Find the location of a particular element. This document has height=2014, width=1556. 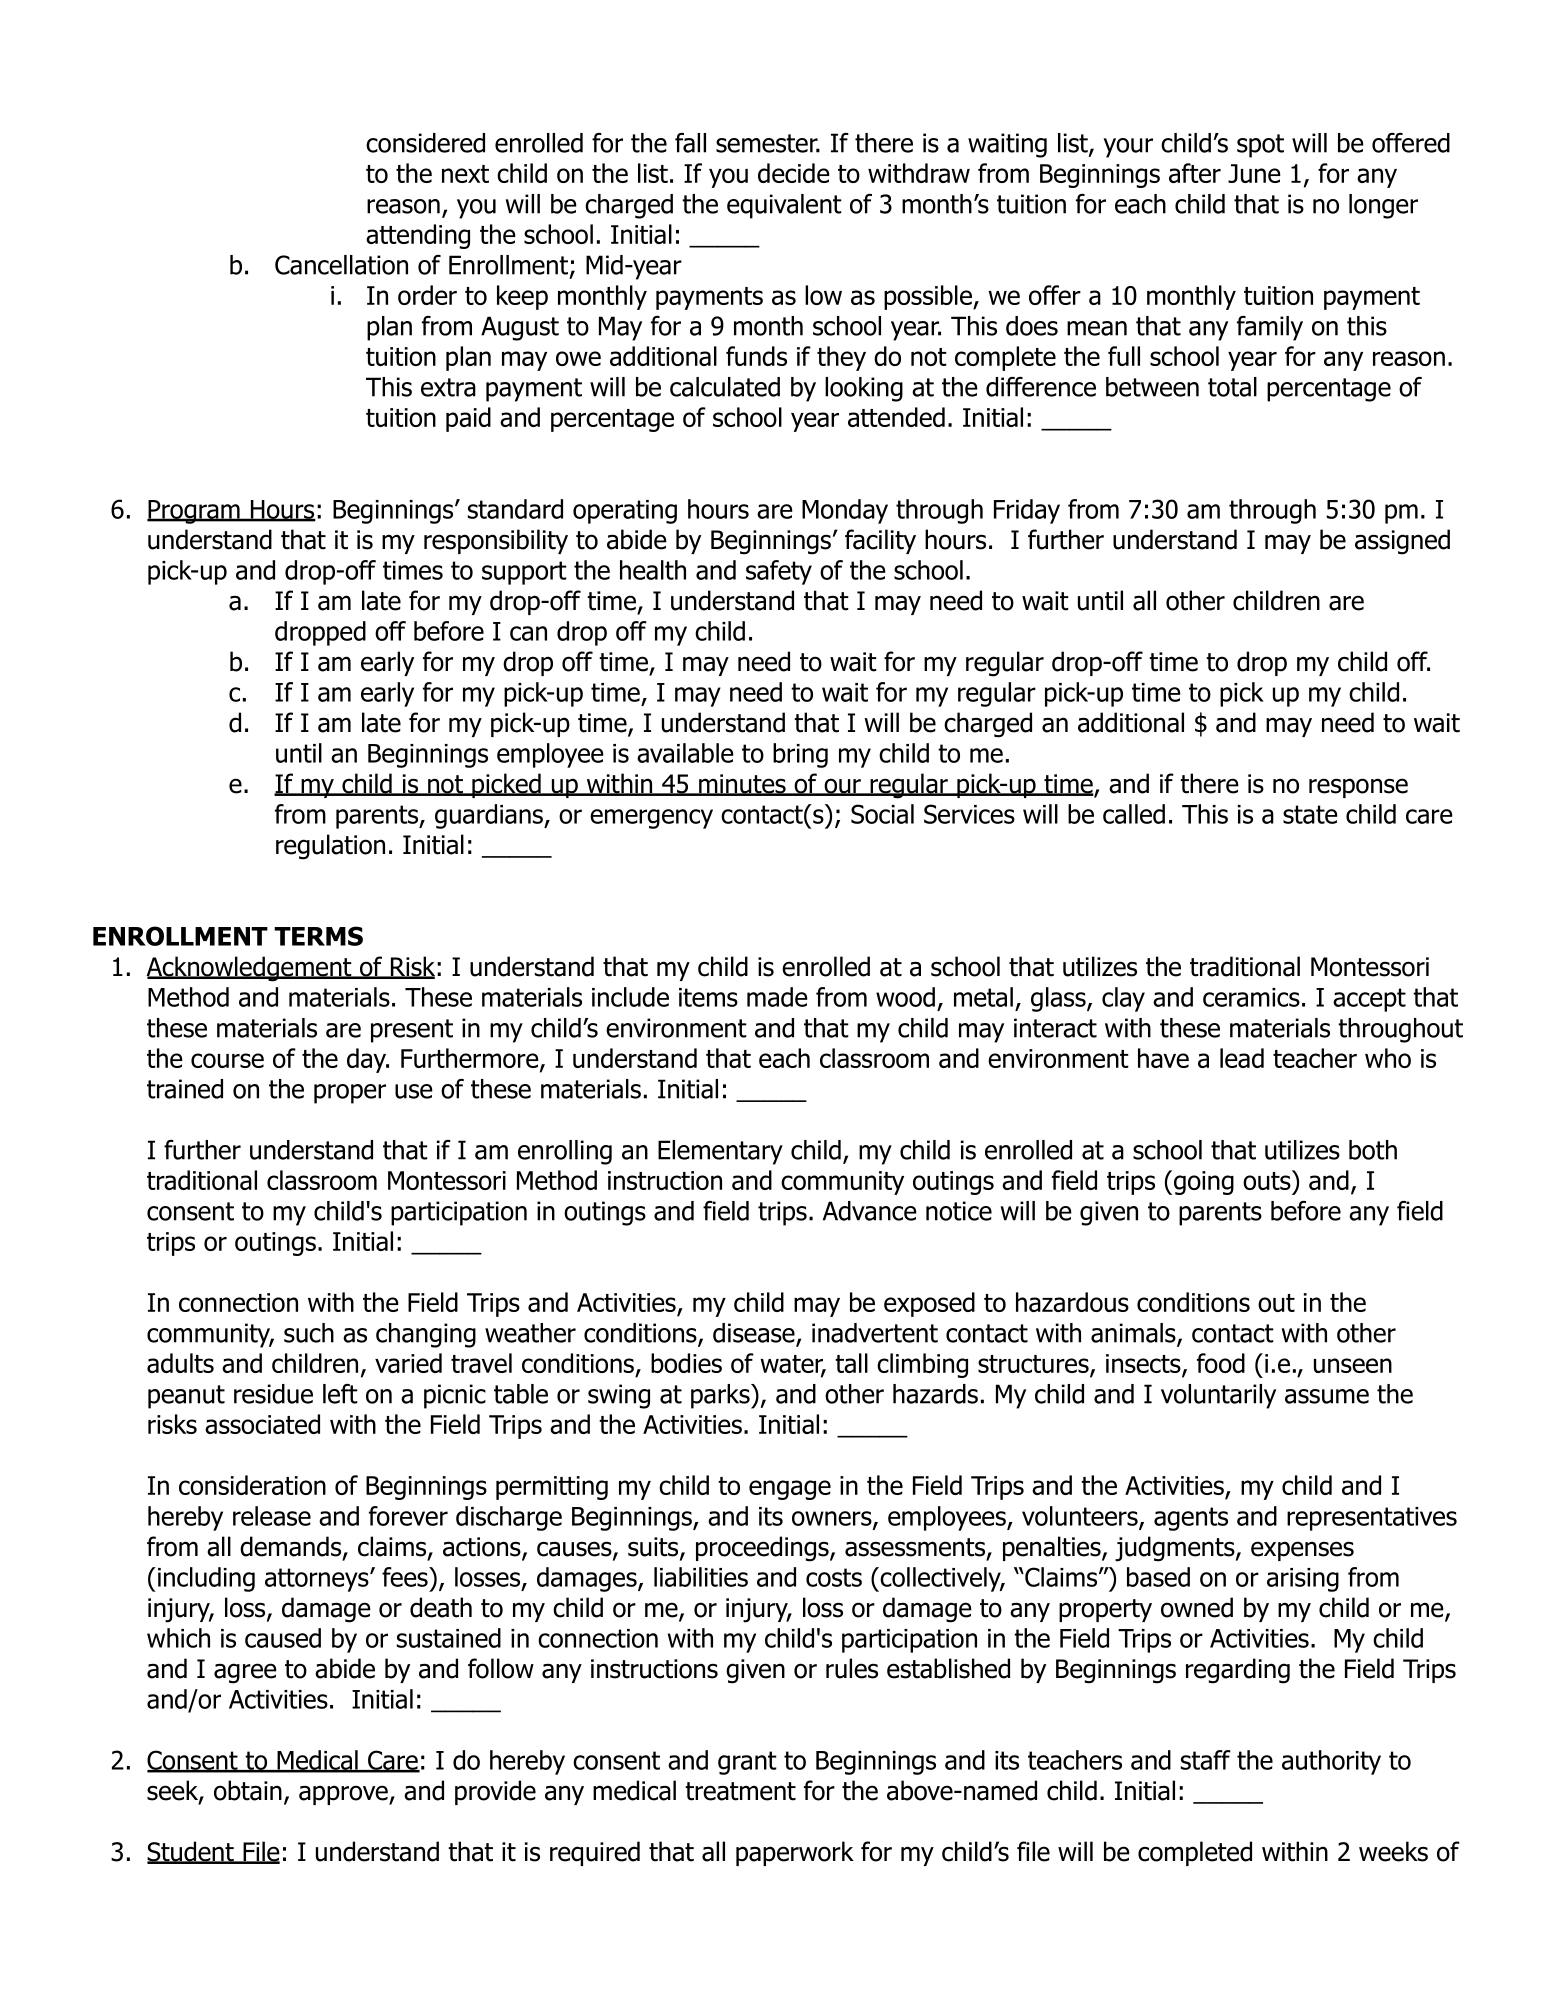

treatment is located at coordinates (740, 1791).
